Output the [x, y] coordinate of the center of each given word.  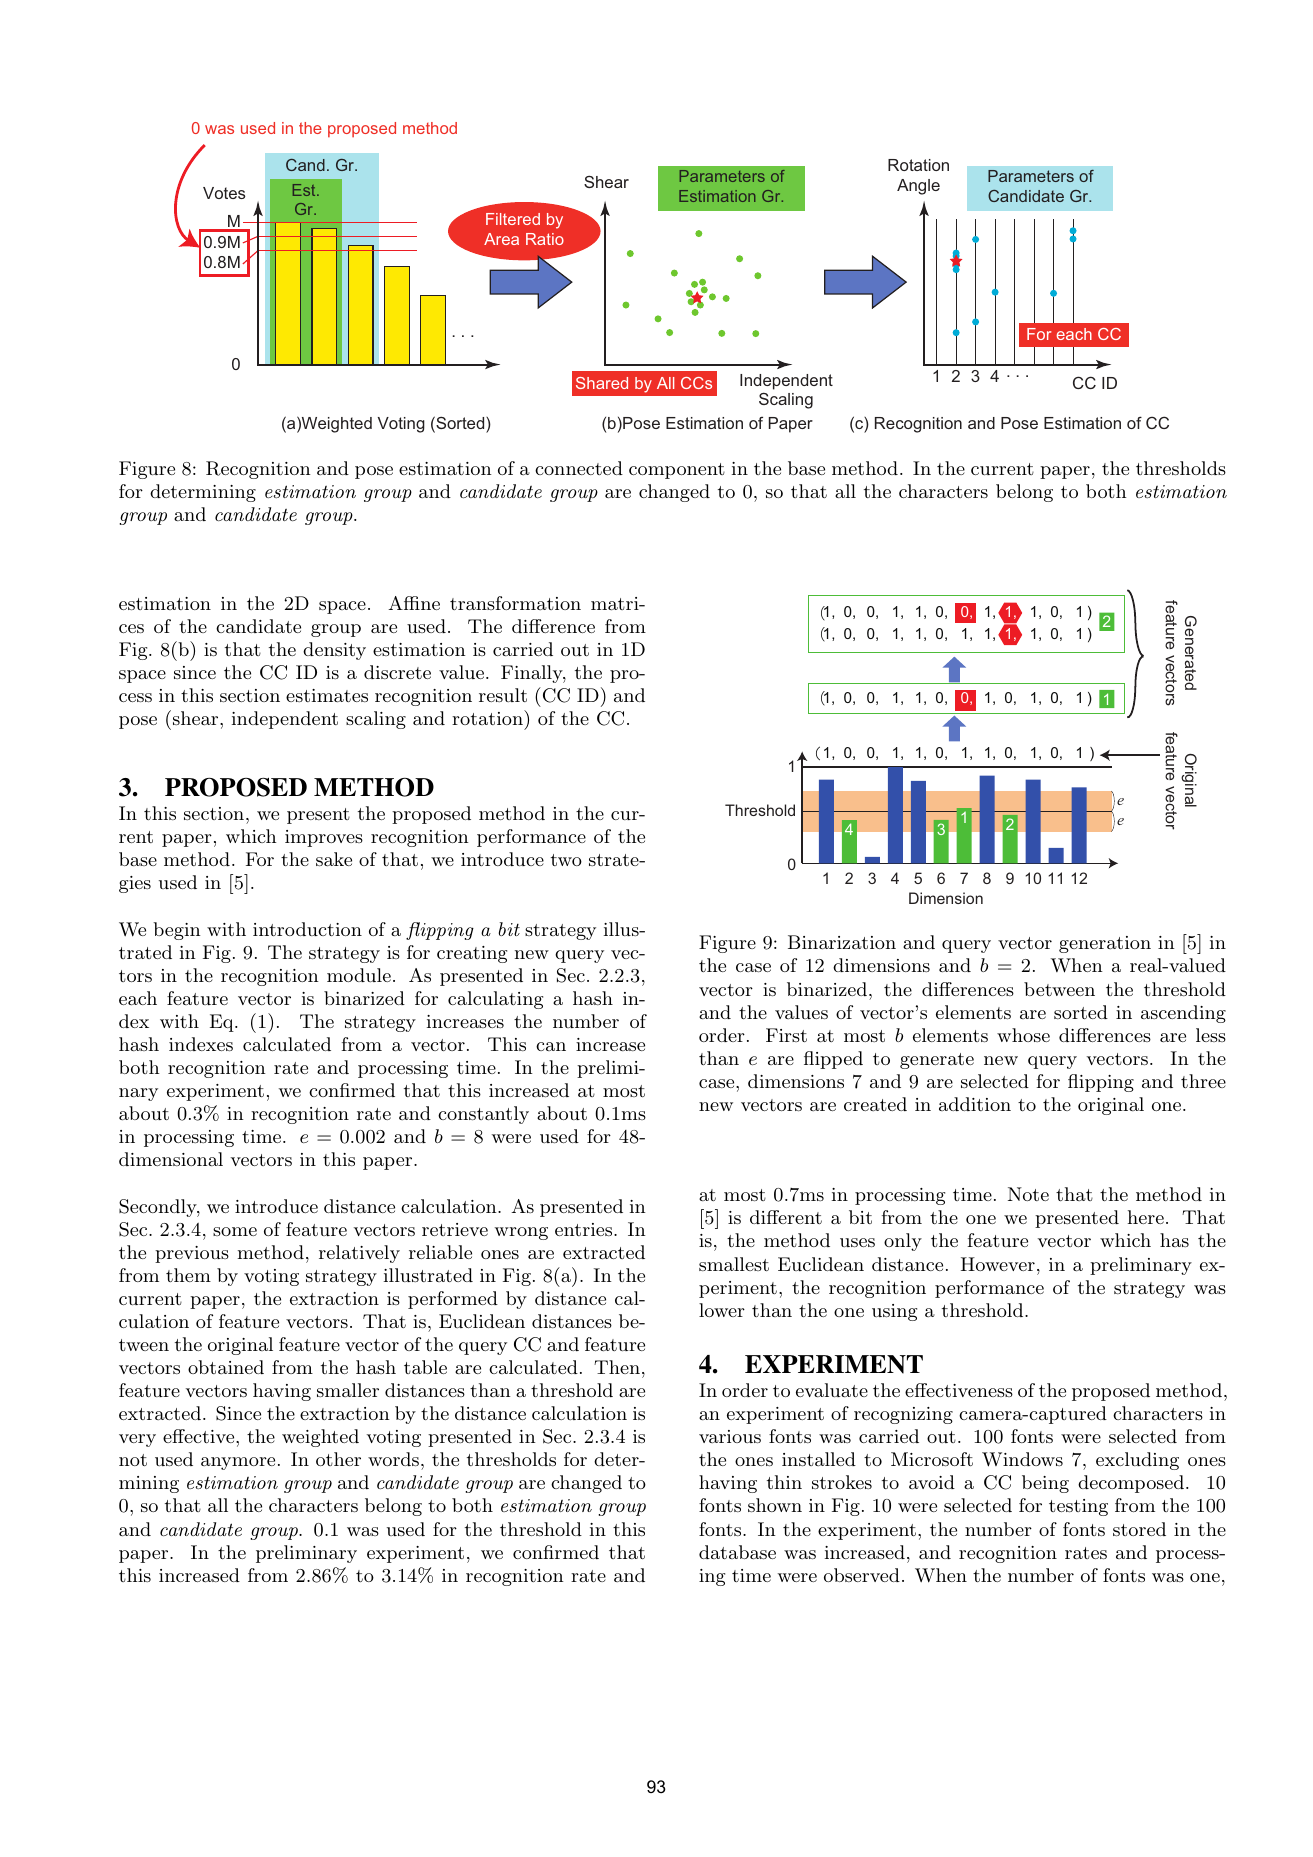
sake [334, 859]
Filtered [513, 219]
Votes [224, 193]
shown [775, 1505]
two [566, 860]
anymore [238, 1463]
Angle [918, 187]
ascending [1183, 1014]
